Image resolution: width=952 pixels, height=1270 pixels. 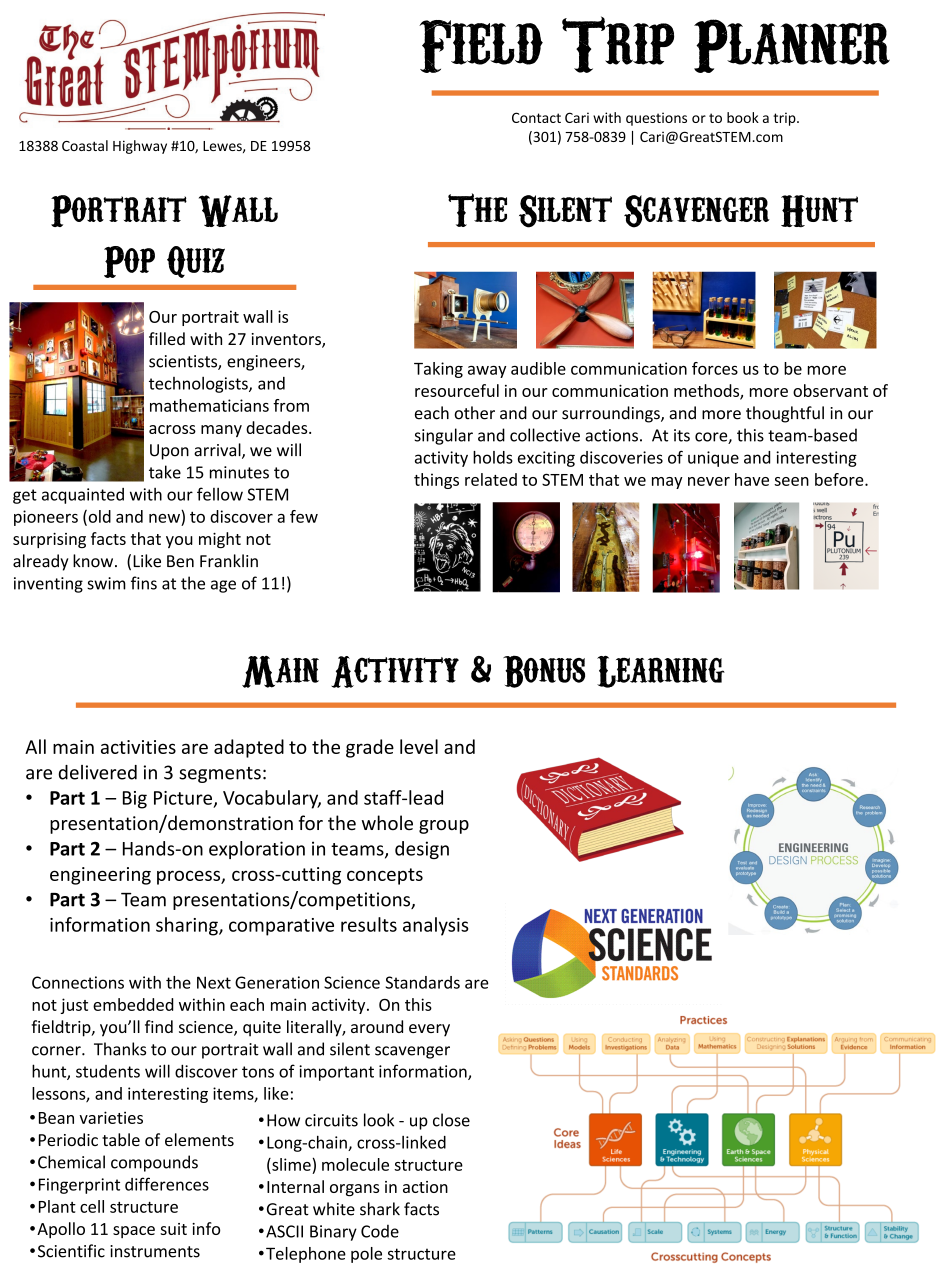 I want to click on Bonus, so click(x=544, y=671).
